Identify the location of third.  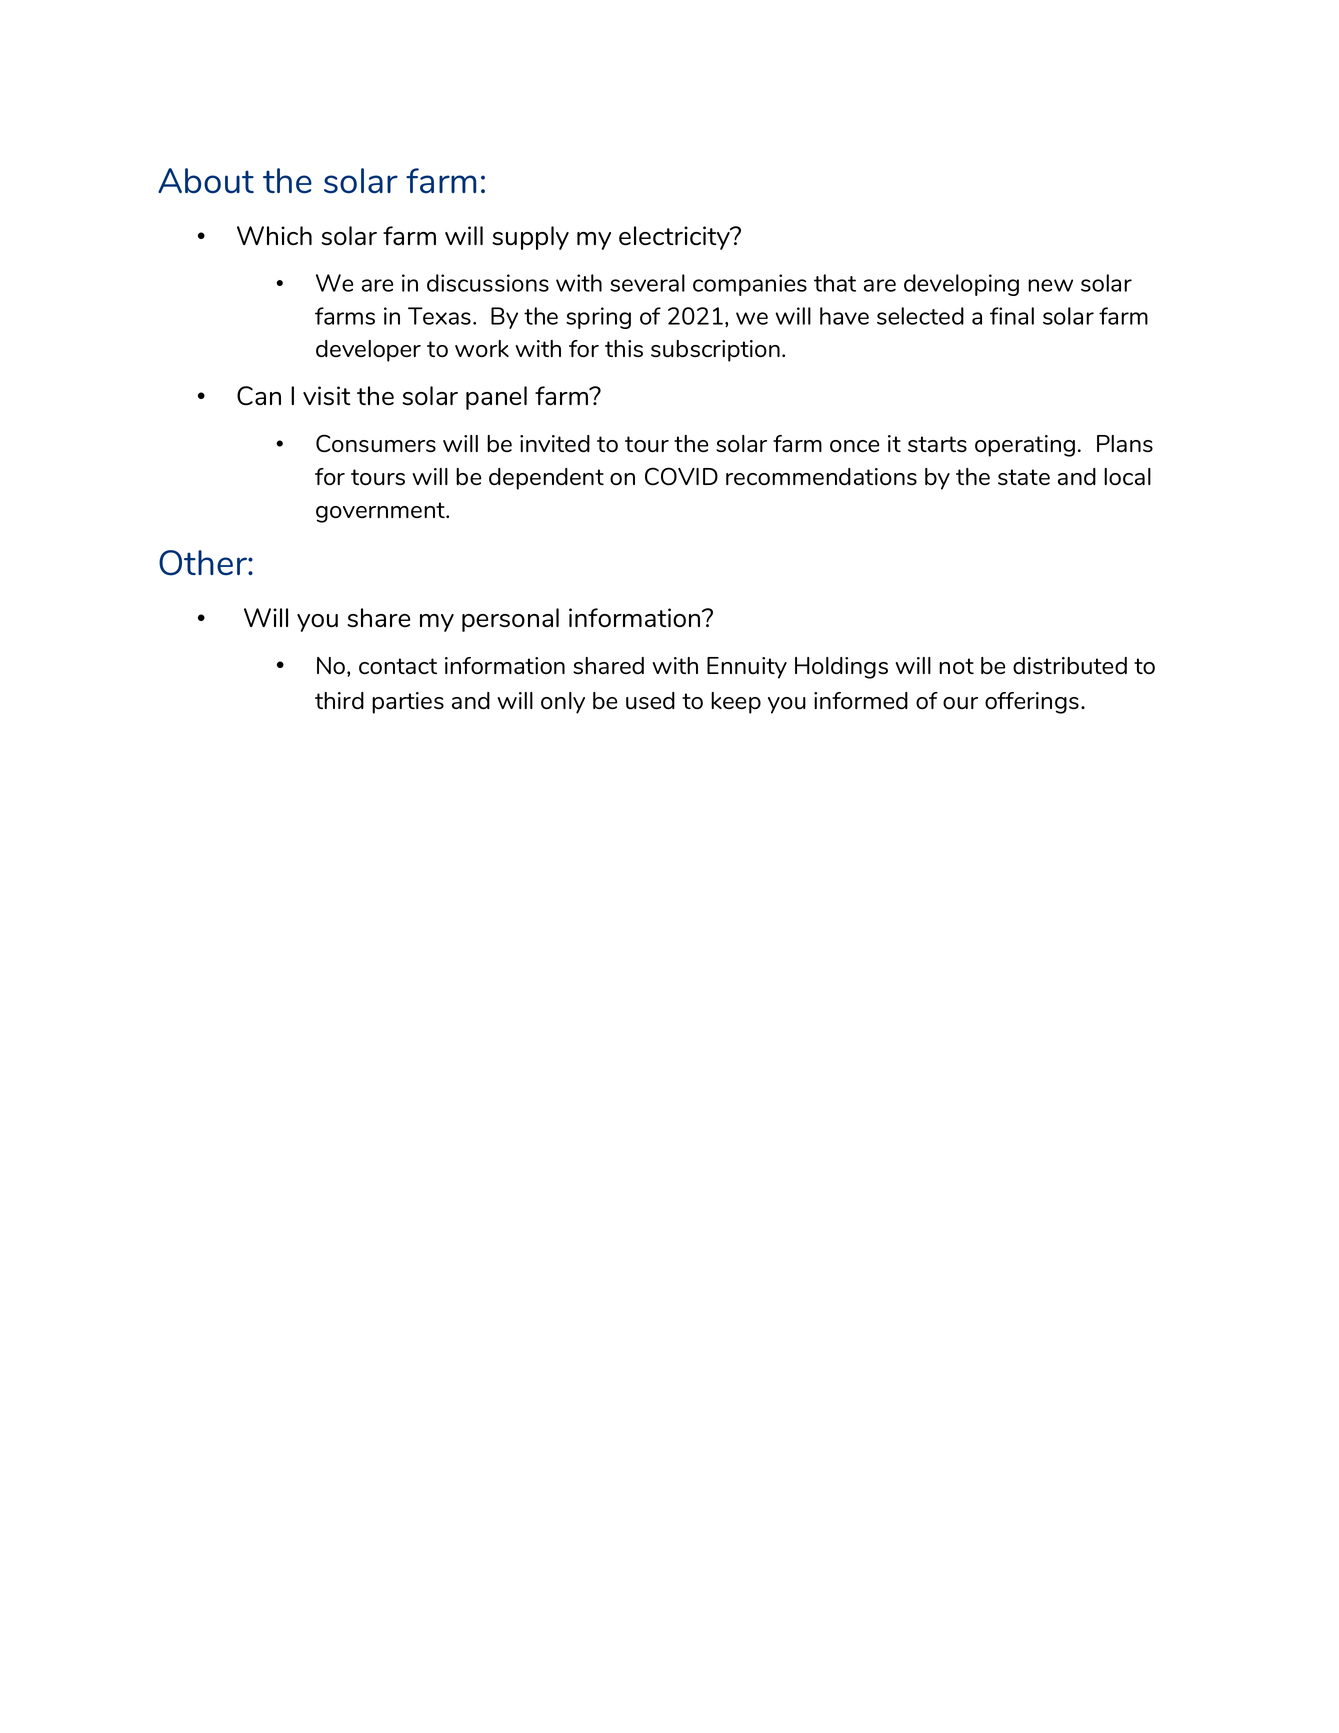
(339, 700).
